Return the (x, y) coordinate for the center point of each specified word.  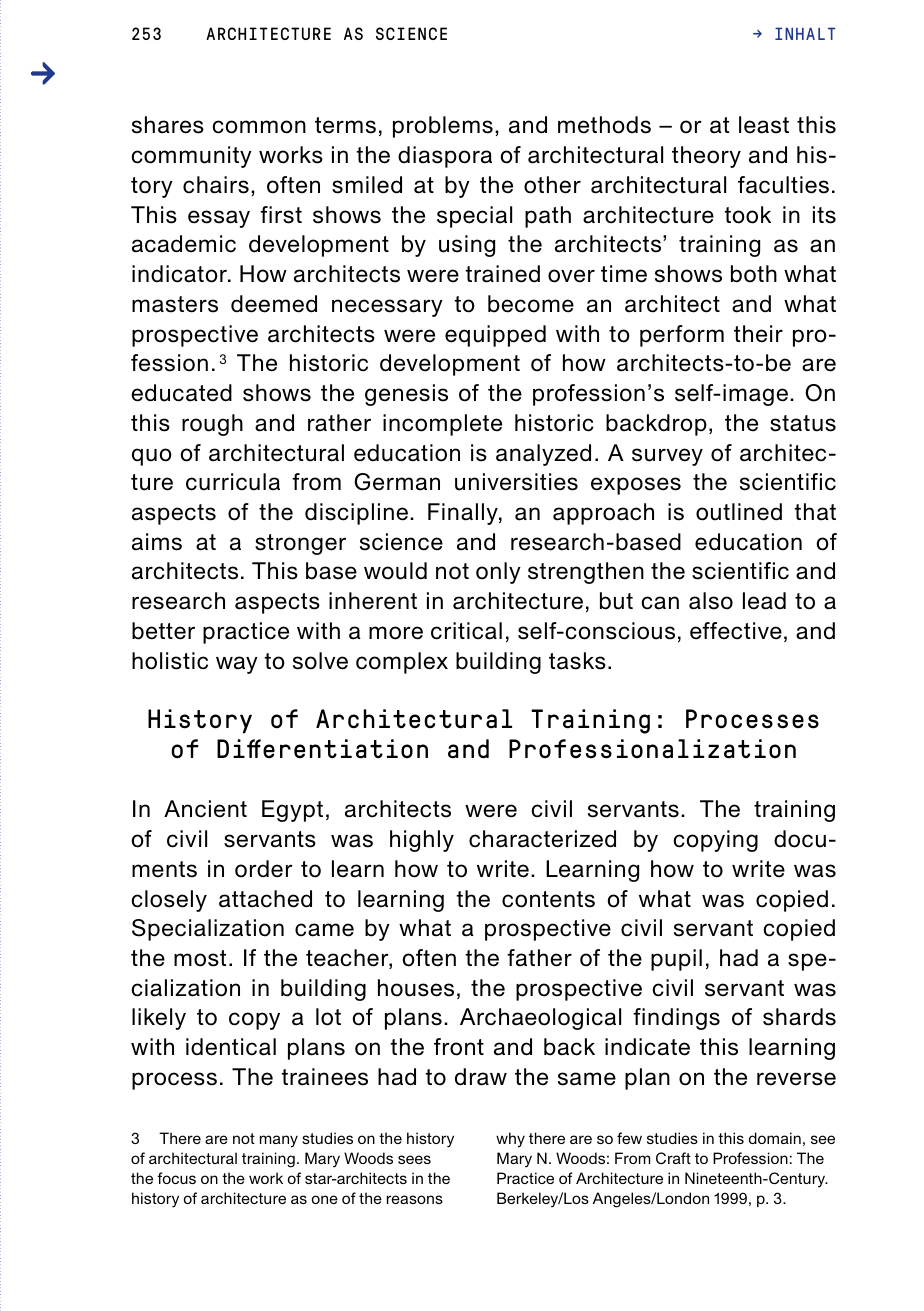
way (237, 665)
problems (443, 127)
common (259, 127)
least (764, 125)
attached (265, 899)
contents (548, 899)
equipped (495, 336)
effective (736, 631)
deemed (274, 304)
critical (466, 631)
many (279, 1141)
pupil (676, 960)
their (758, 334)
